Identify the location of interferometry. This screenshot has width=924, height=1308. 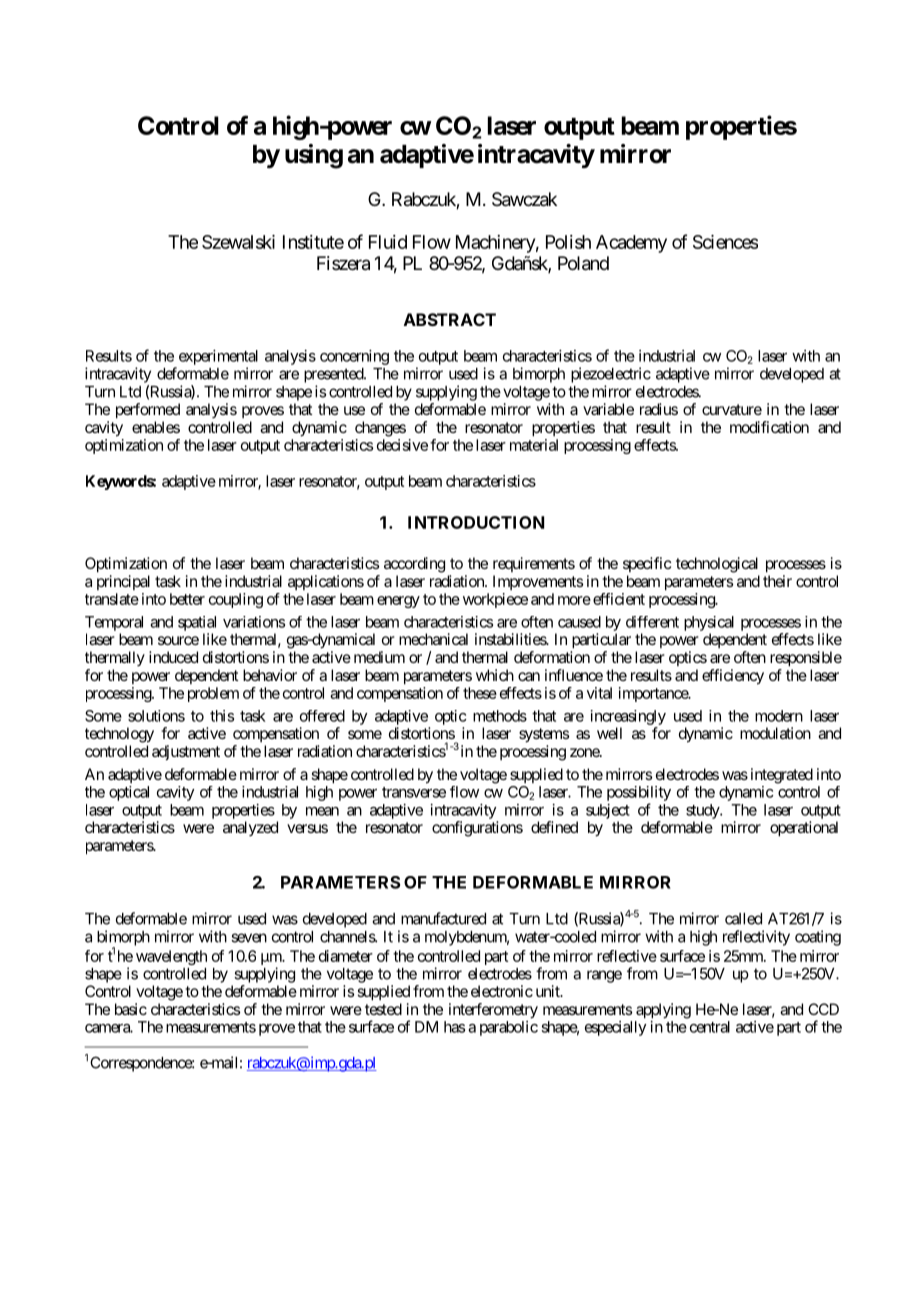
(493, 1011).
